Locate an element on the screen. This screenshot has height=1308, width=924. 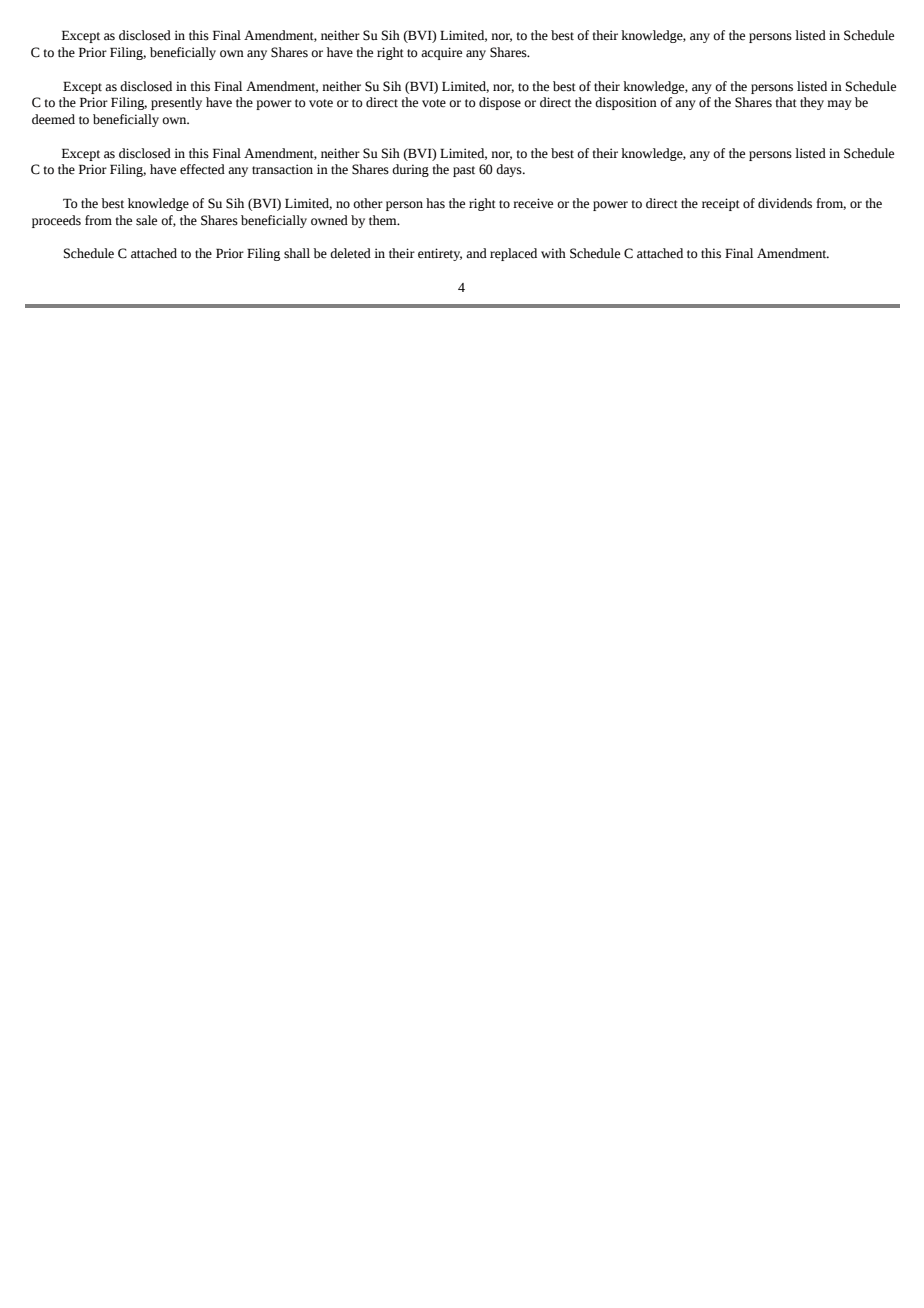
has is located at coordinates (435, 203).
